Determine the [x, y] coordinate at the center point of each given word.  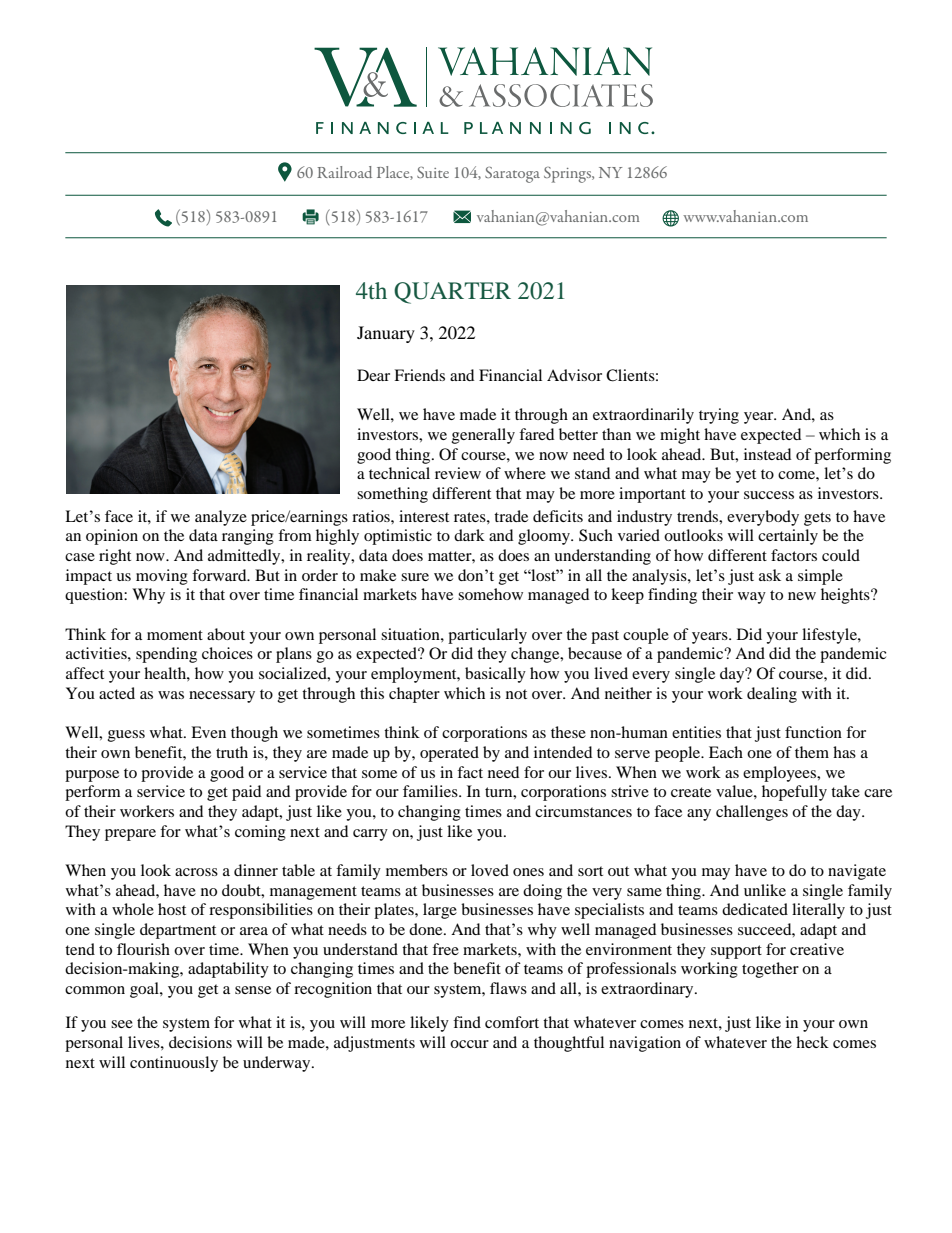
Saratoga [512, 175]
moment [175, 635]
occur [469, 1044]
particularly [487, 636]
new [802, 596]
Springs [568, 175]
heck [812, 1042]
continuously [174, 1064]
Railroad [344, 172]
